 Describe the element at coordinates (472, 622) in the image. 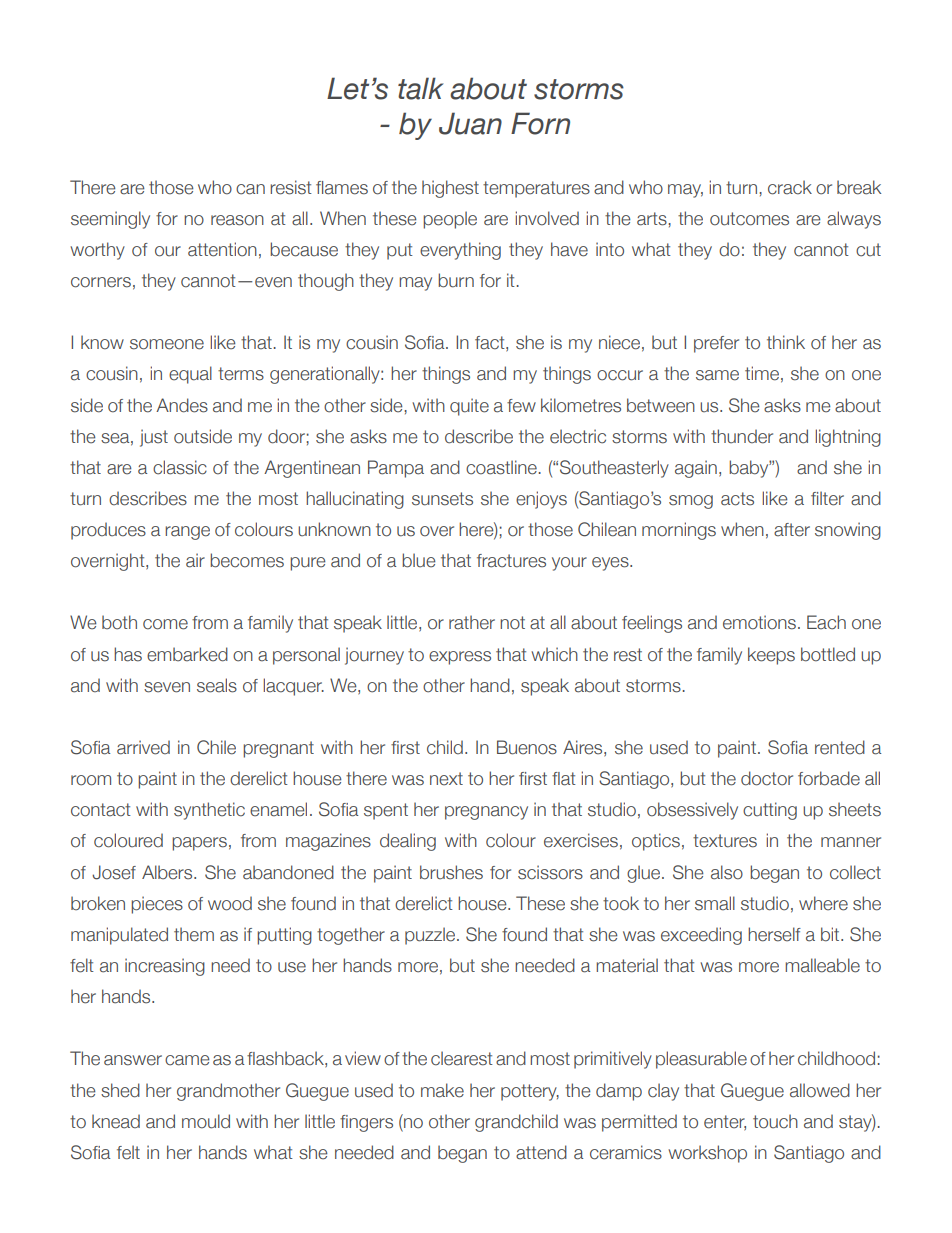

I see `rather` at that location.
